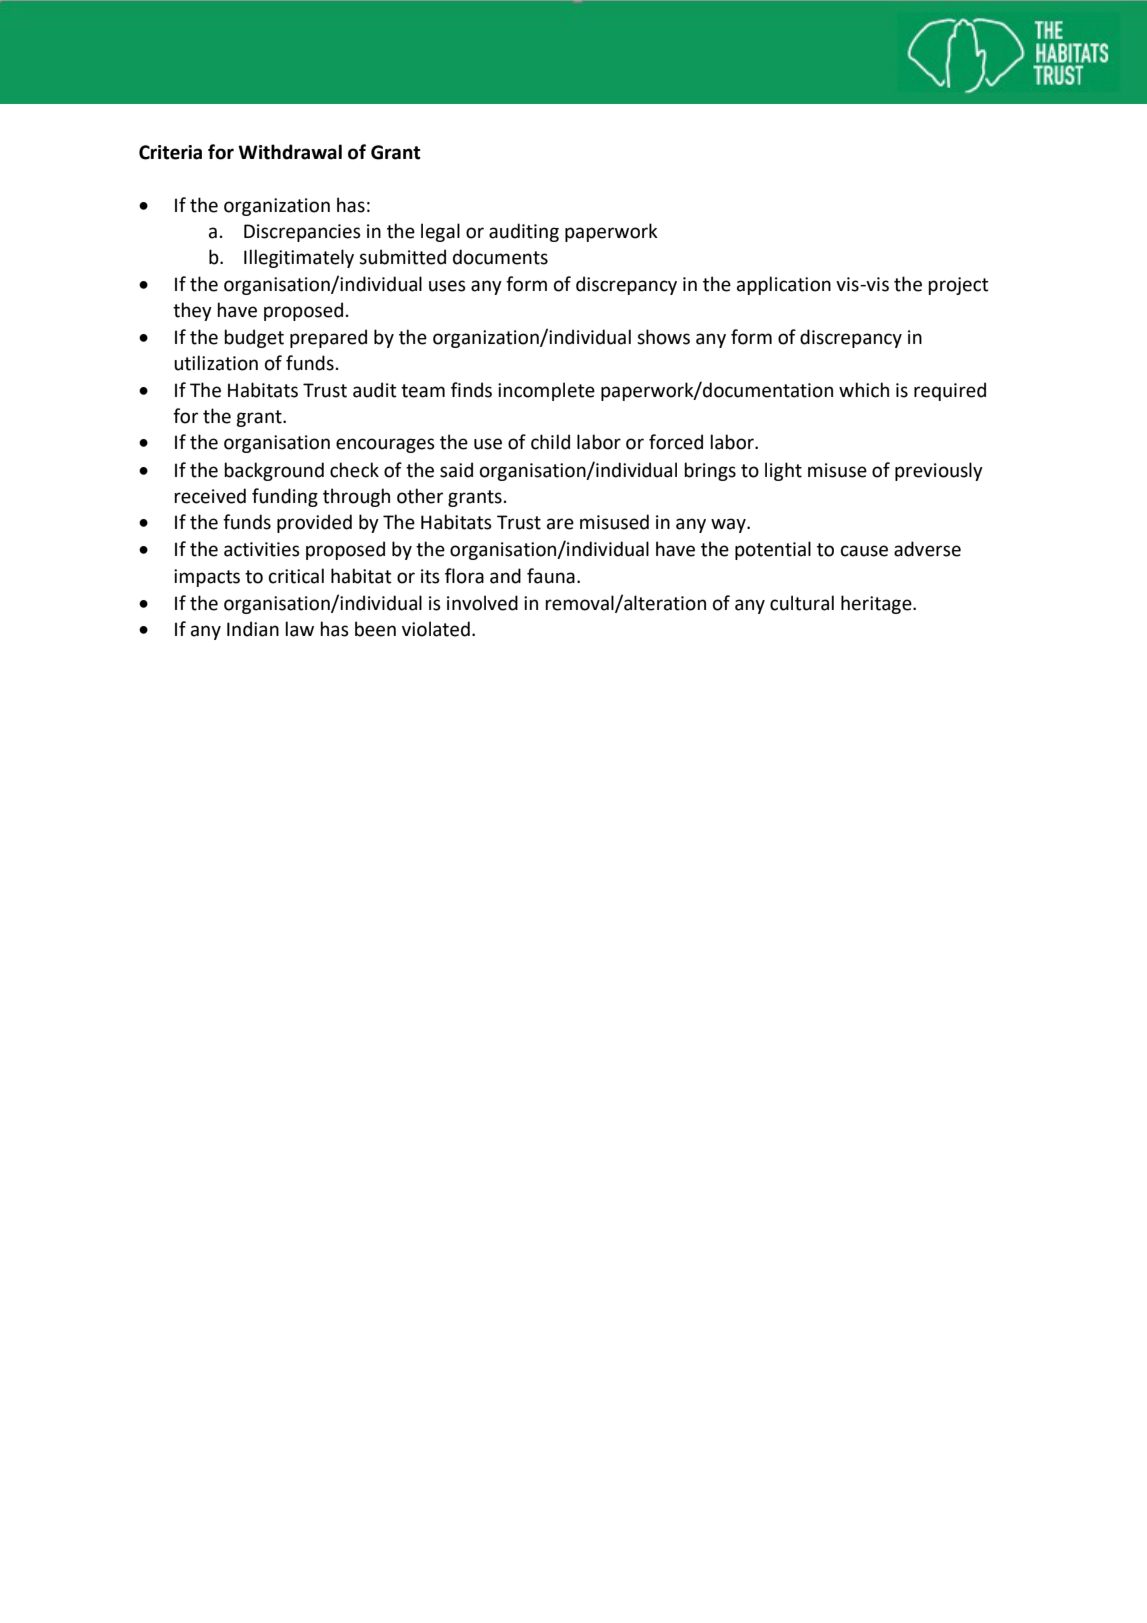 Image resolution: width=1147 pixels, height=1623 pixels. What do you see at coordinates (216, 363) in the screenshot?
I see `utilization` at bounding box center [216, 363].
